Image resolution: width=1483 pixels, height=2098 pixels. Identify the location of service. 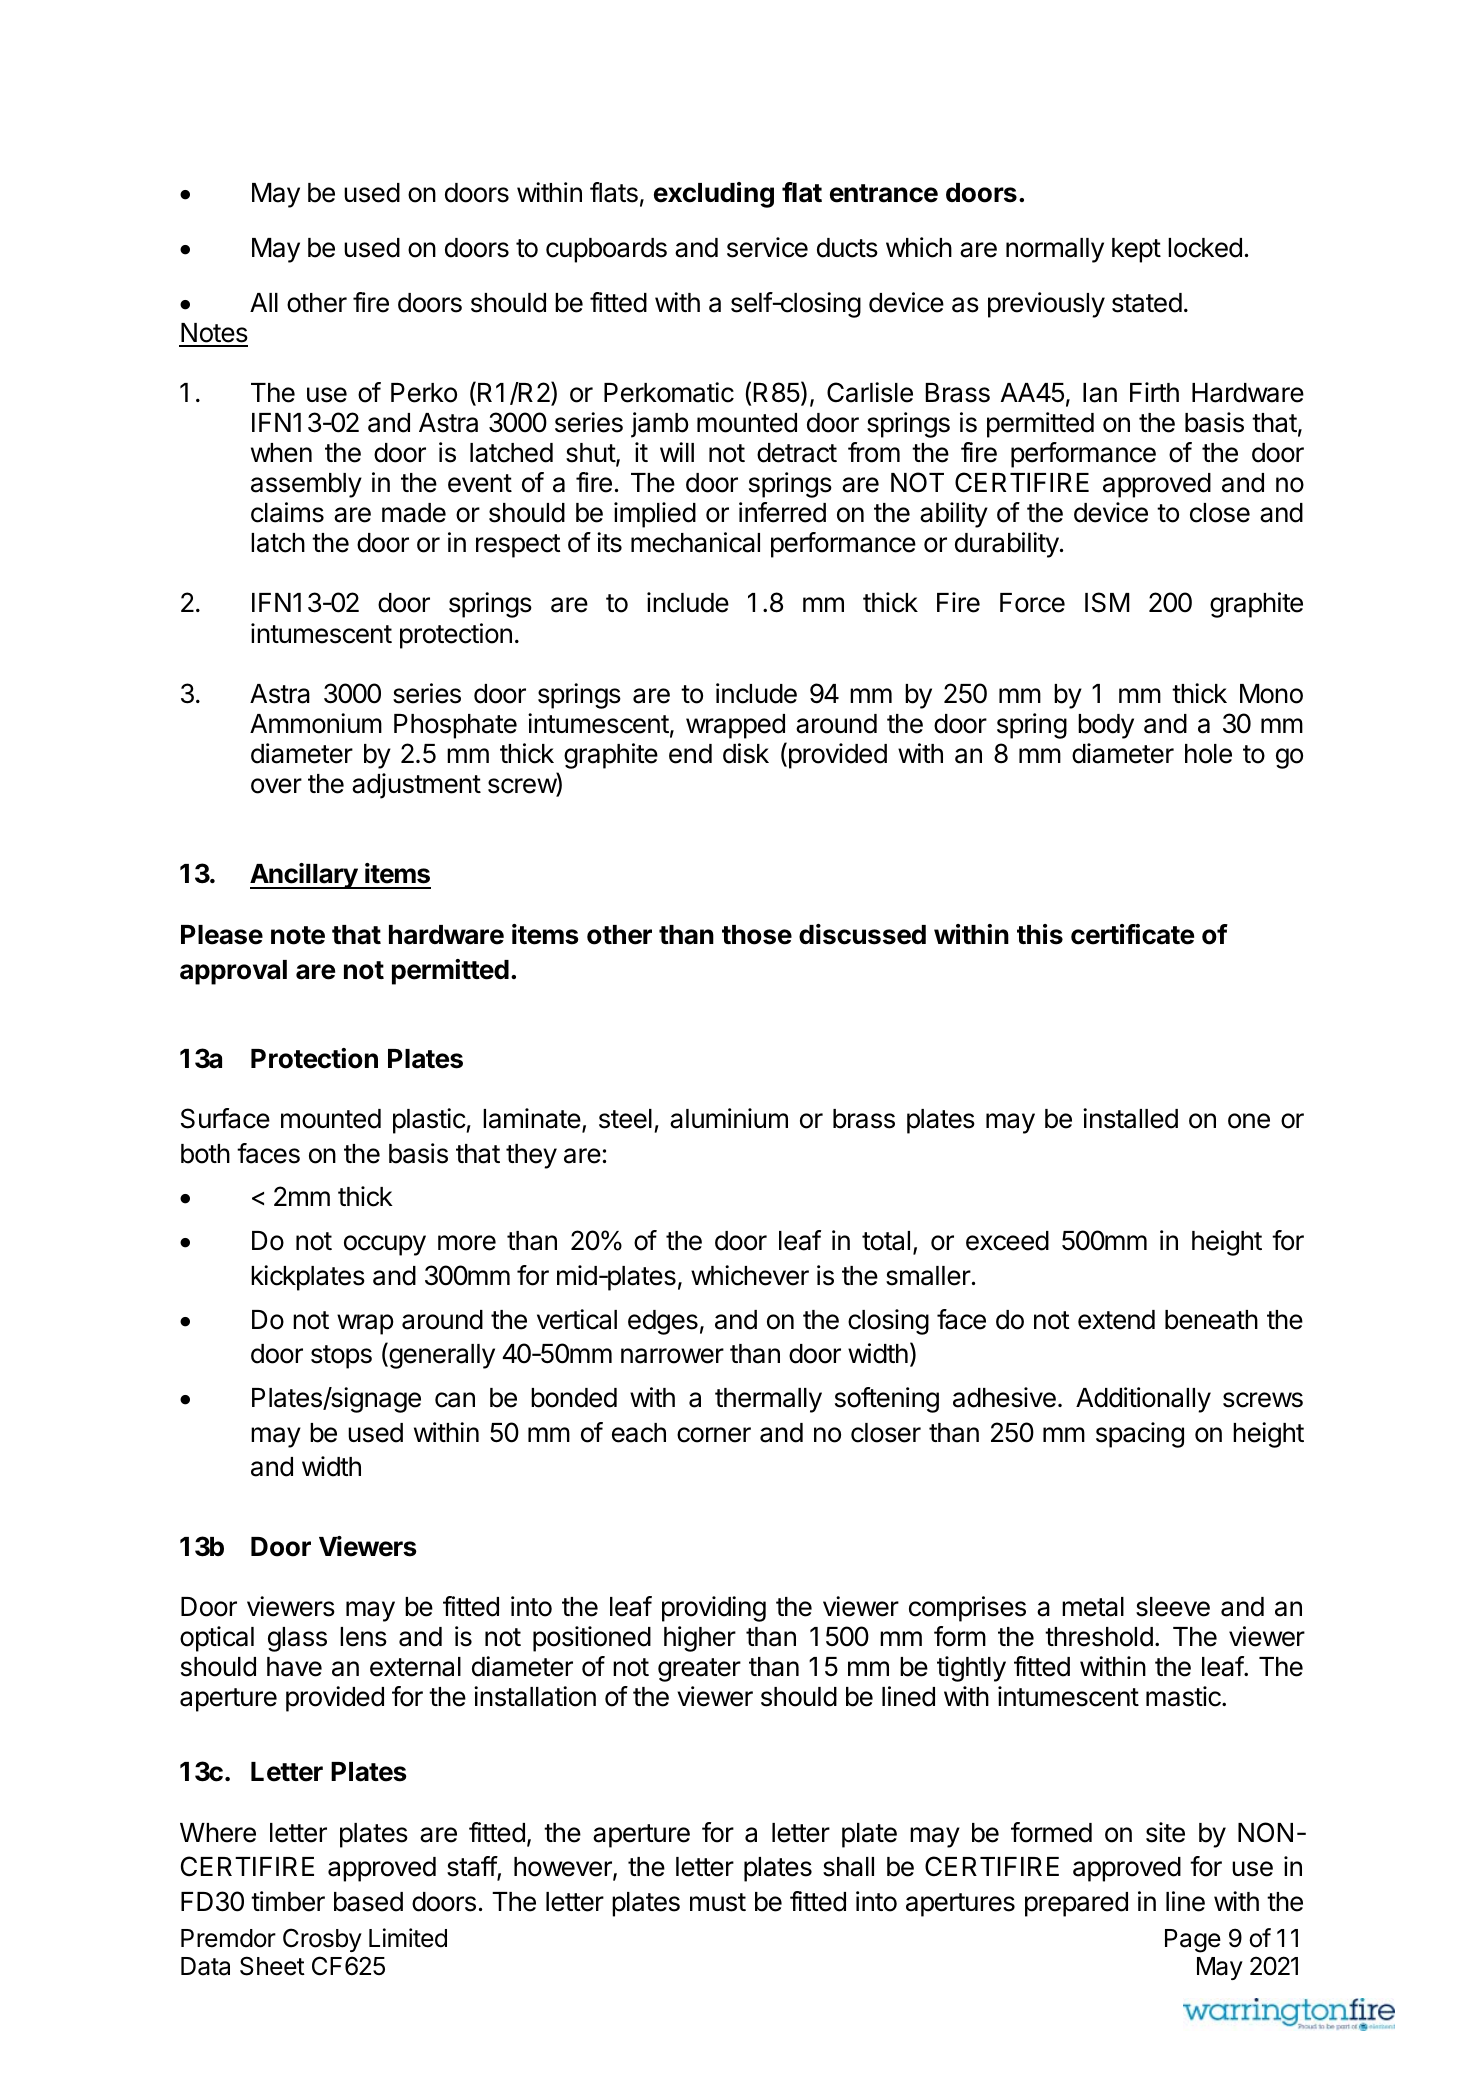
(767, 247).
